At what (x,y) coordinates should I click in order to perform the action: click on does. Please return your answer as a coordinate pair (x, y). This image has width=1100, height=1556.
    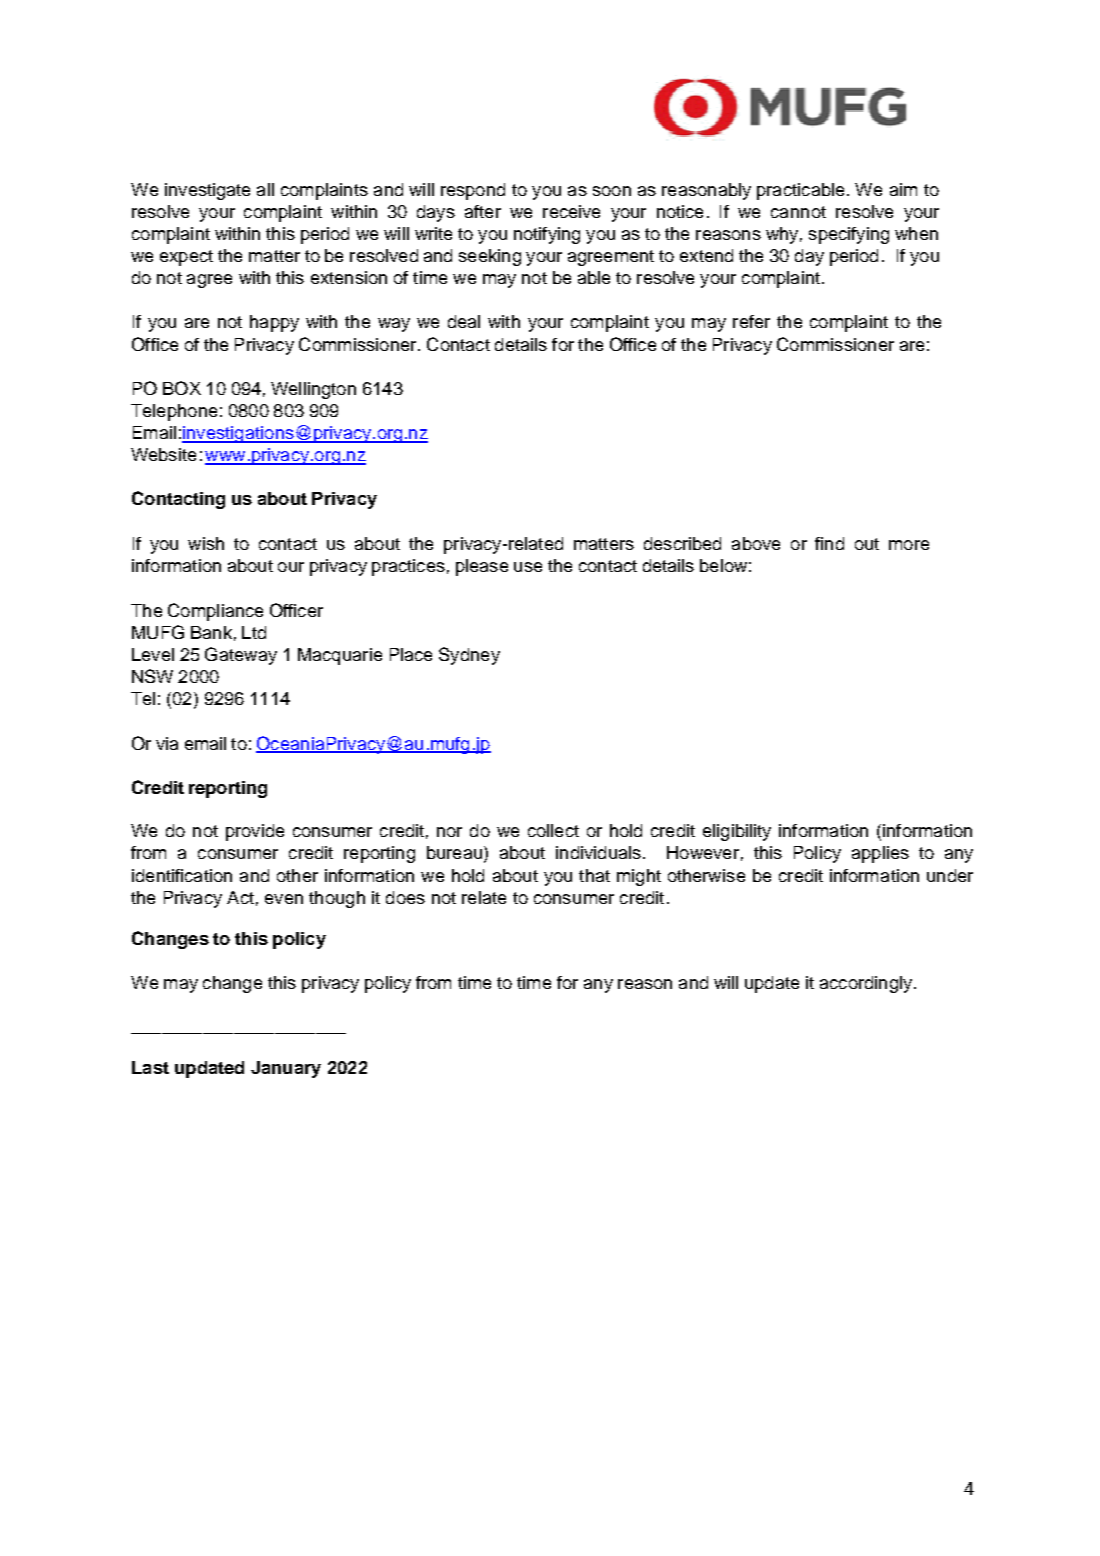
    Looking at the image, I should click on (405, 897).
